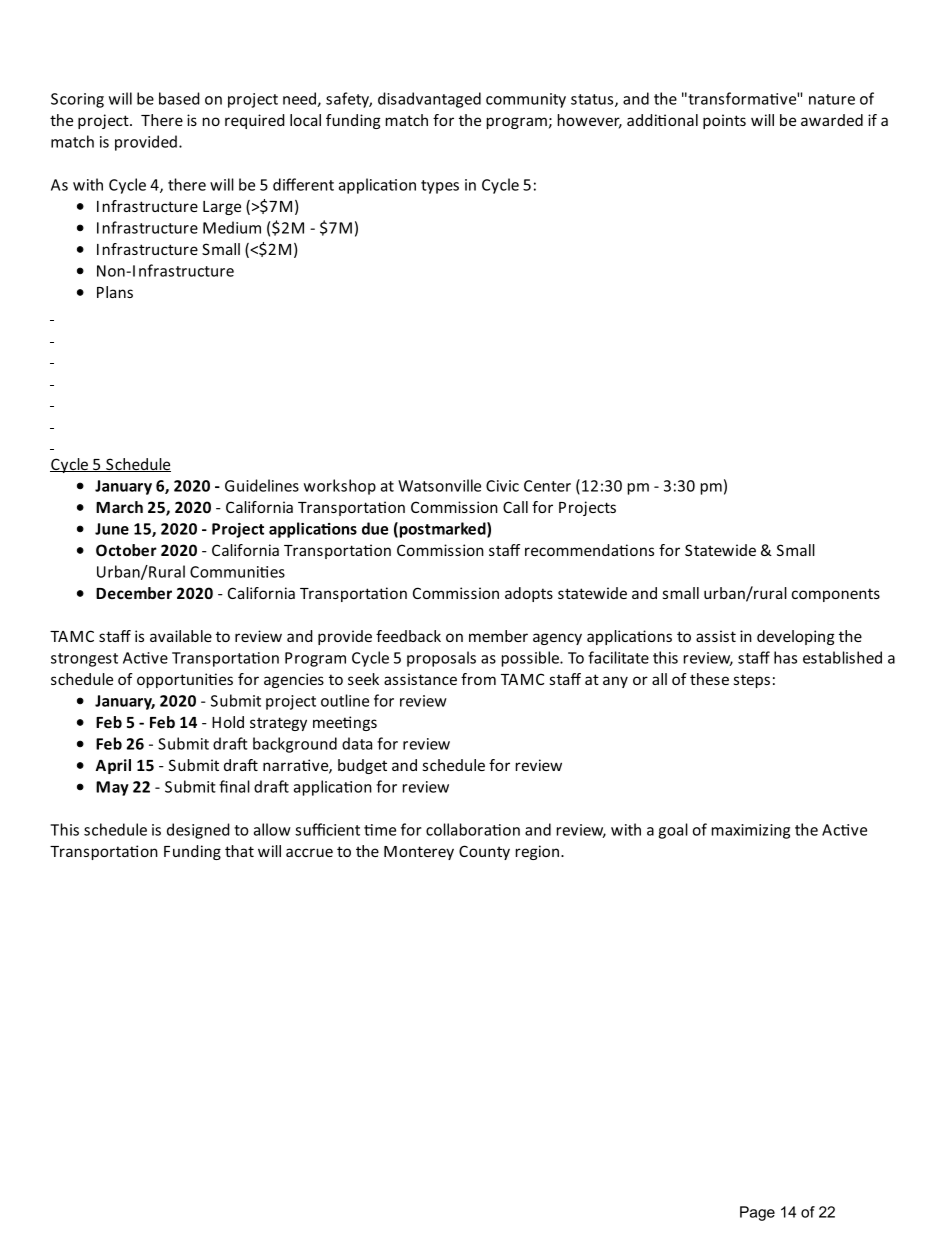  I want to click on March, so click(119, 507).
